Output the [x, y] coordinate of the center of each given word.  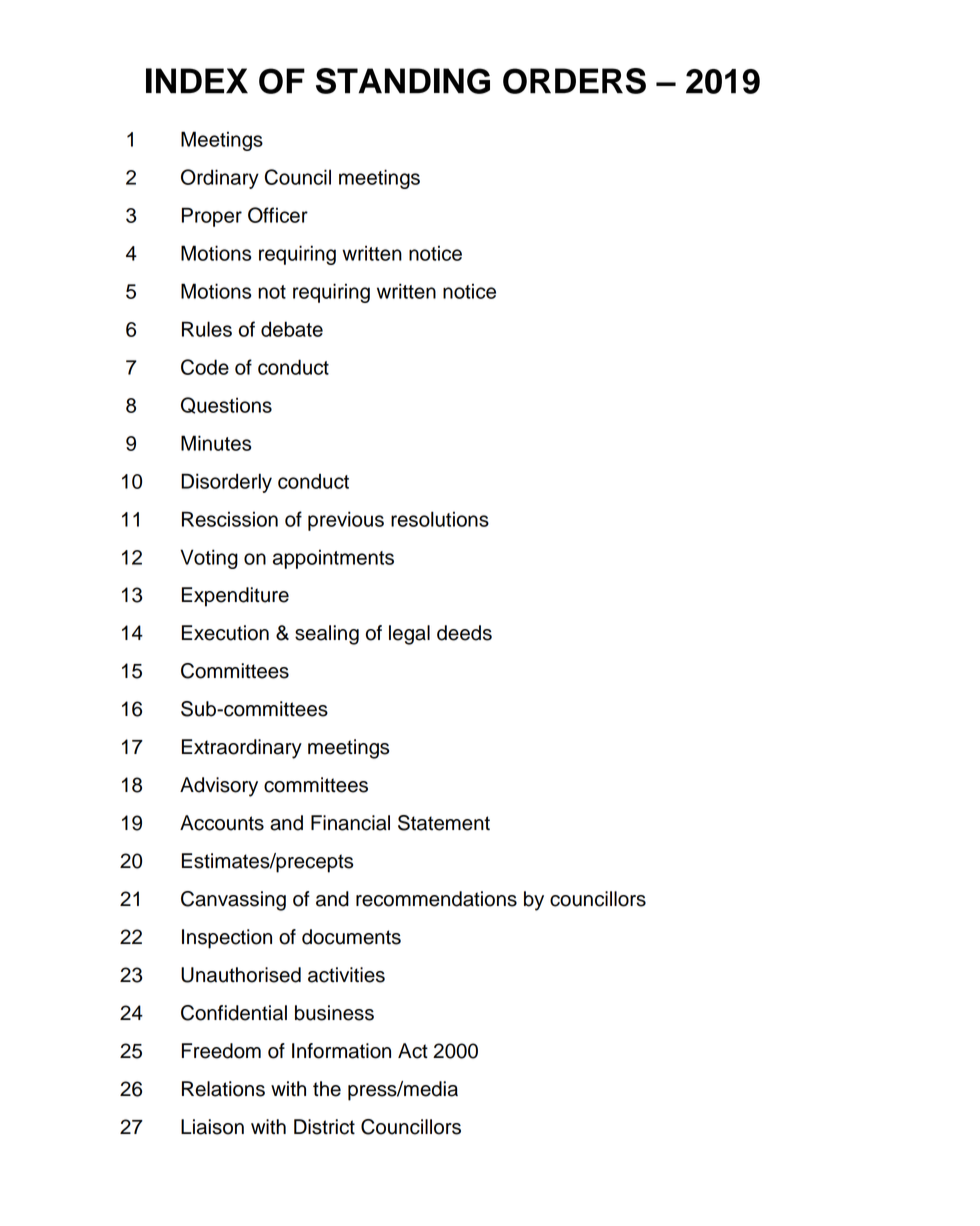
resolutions [440, 519]
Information [341, 1051]
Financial [350, 823]
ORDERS [574, 81]
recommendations [436, 899]
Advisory [219, 787]
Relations [223, 1089]
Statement [444, 823]
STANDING [403, 81]
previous [346, 521]
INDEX [197, 81]
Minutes [216, 443]
